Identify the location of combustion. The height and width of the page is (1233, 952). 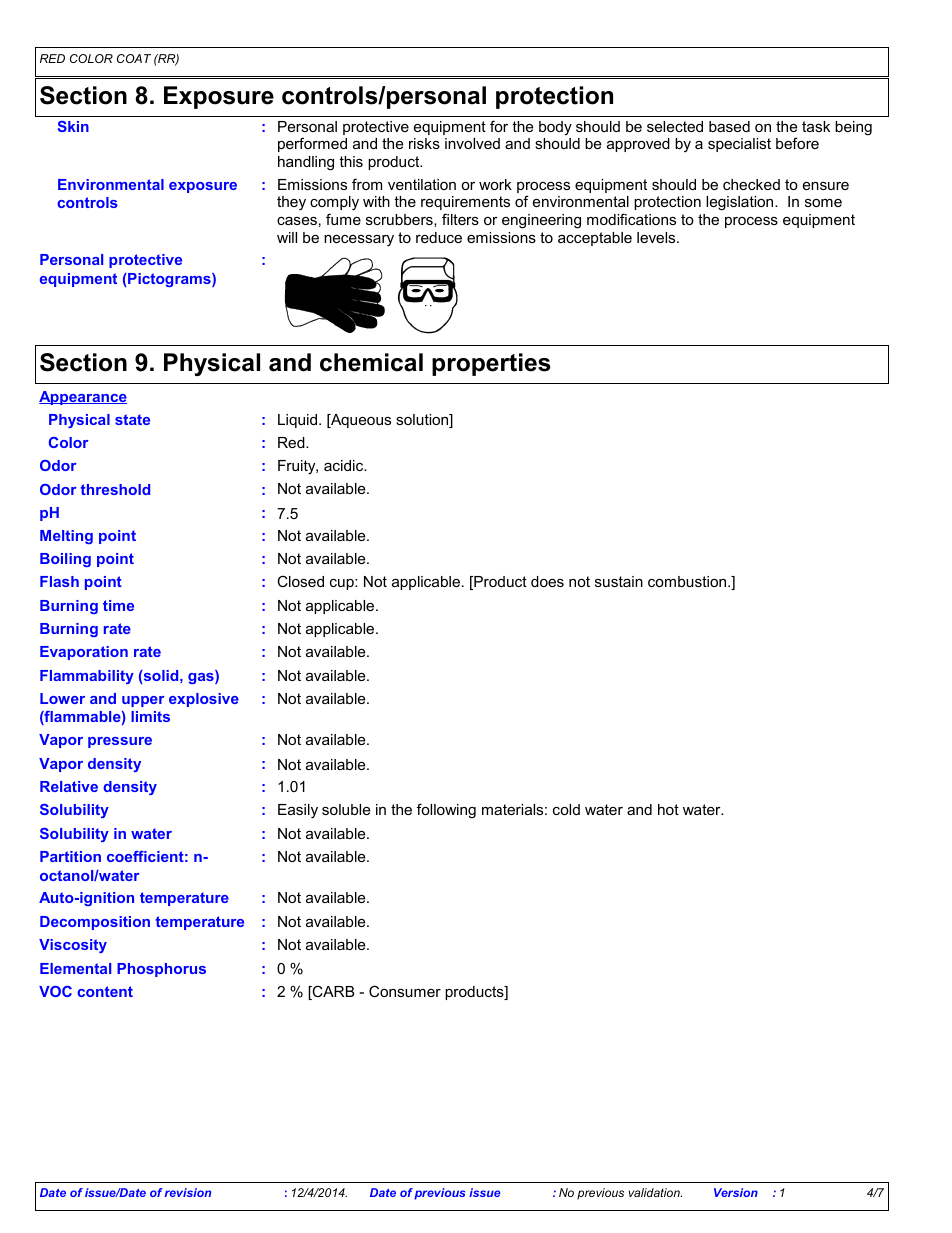
(688, 581).
